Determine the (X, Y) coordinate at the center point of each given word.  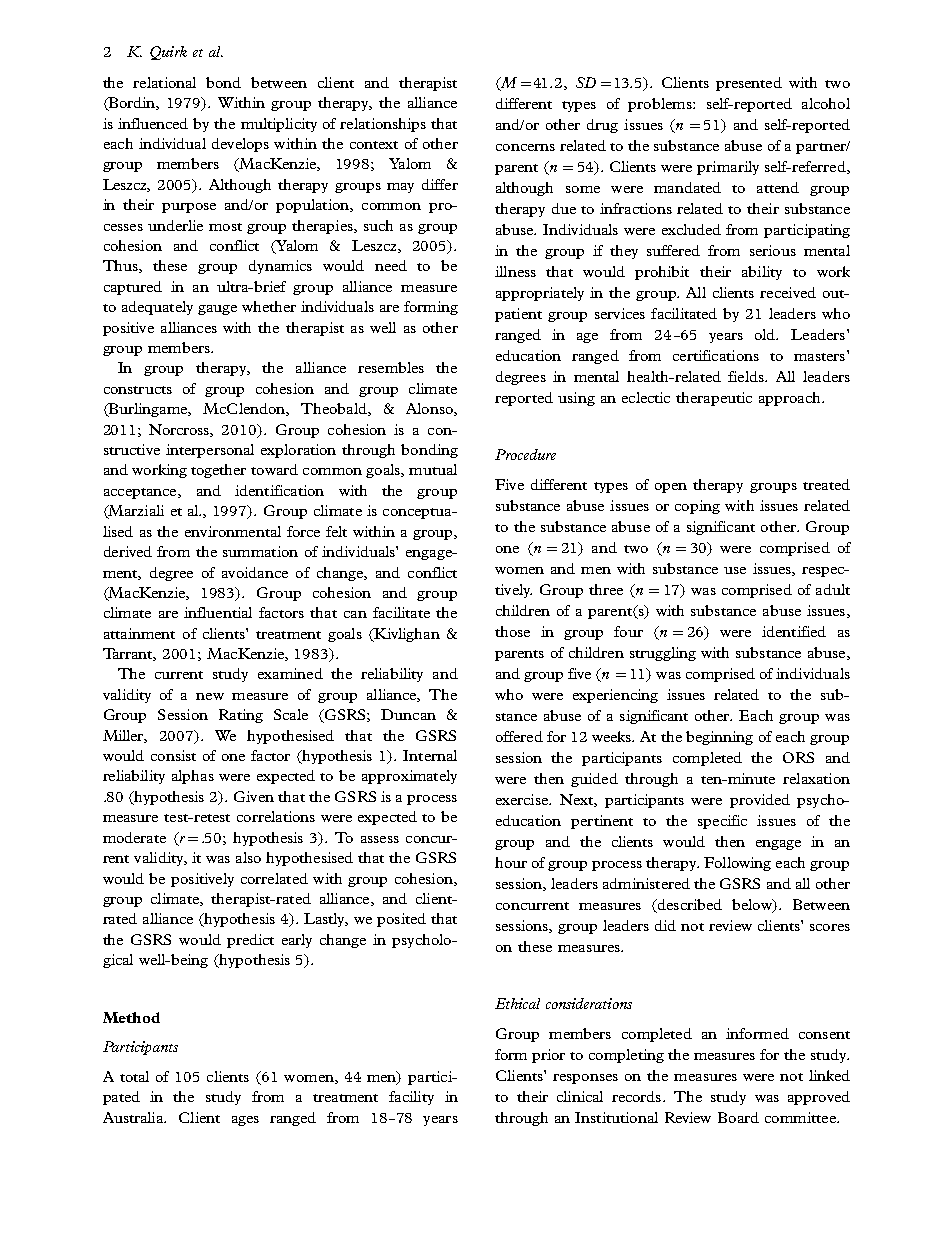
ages (245, 1121)
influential (218, 612)
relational (164, 82)
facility (411, 1098)
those (512, 631)
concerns (525, 147)
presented (749, 84)
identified (794, 631)
